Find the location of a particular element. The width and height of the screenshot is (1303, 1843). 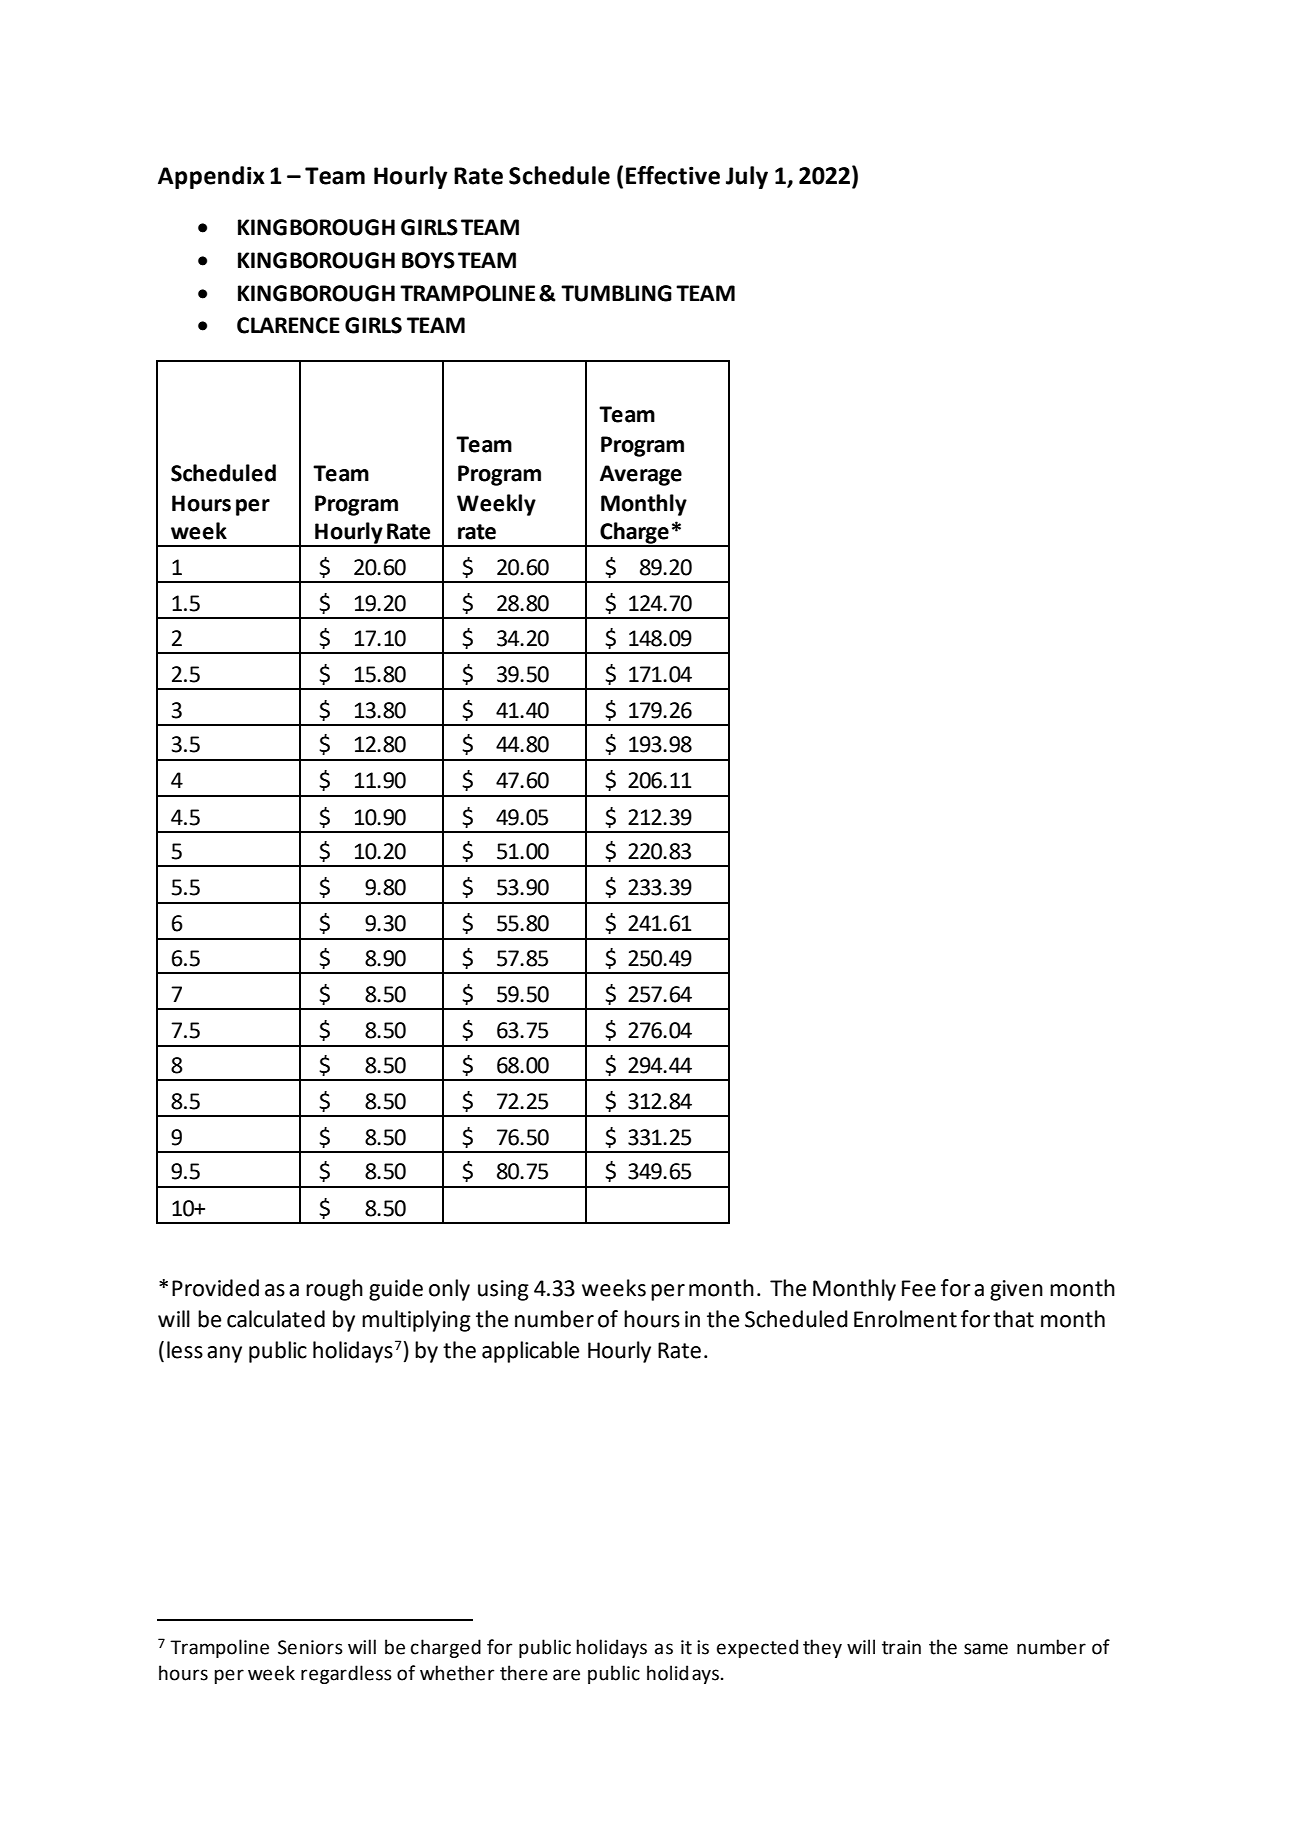

Appendix is located at coordinates (211, 177).
